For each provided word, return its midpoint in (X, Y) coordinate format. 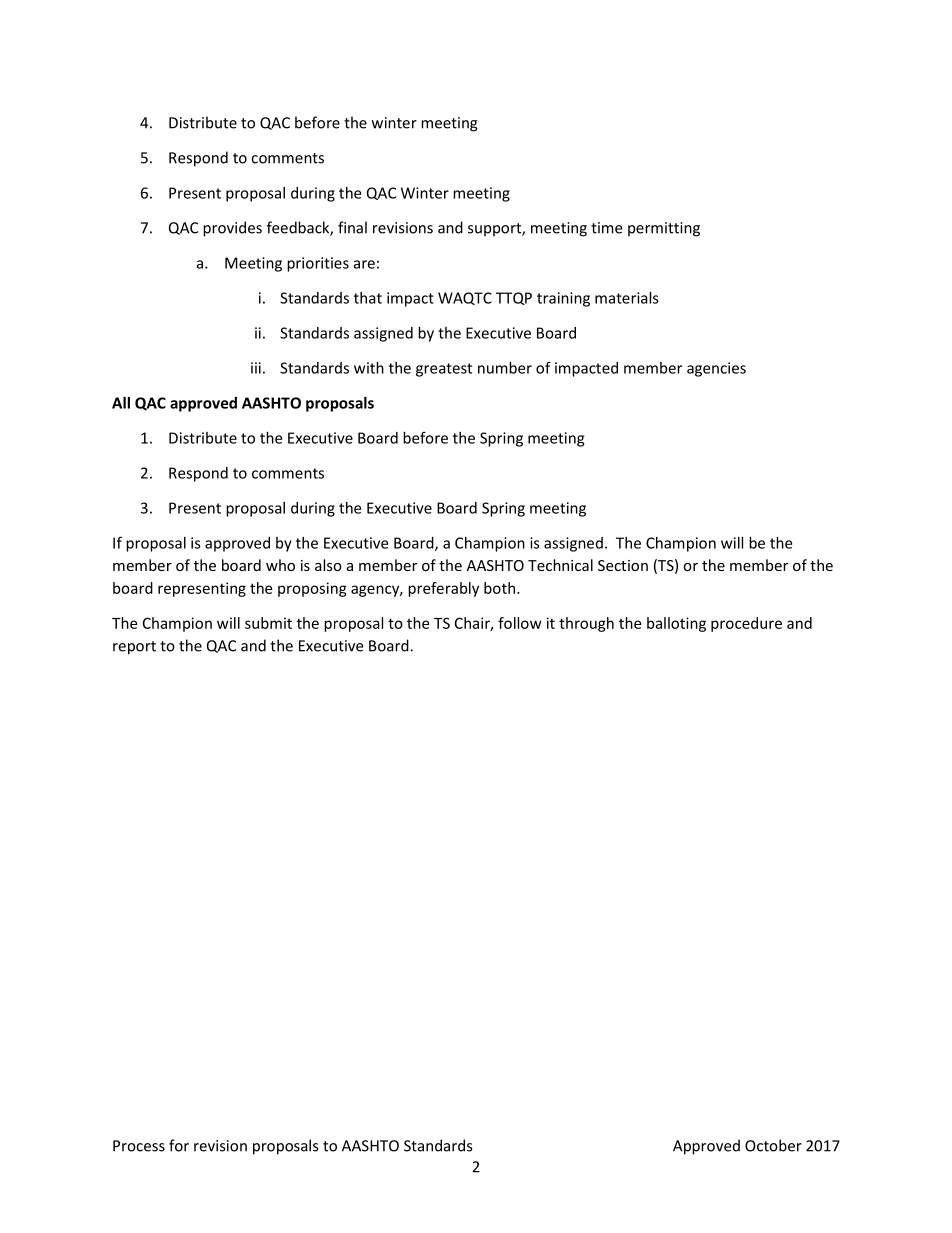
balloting (676, 624)
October (773, 1145)
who (280, 565)
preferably (443, 589)
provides (232, 229)
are (364, 264)
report (134, 648)
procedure (746, 624)
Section (623, 565)
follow (520, 623)
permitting (664, 229)
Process (139, 1146)
